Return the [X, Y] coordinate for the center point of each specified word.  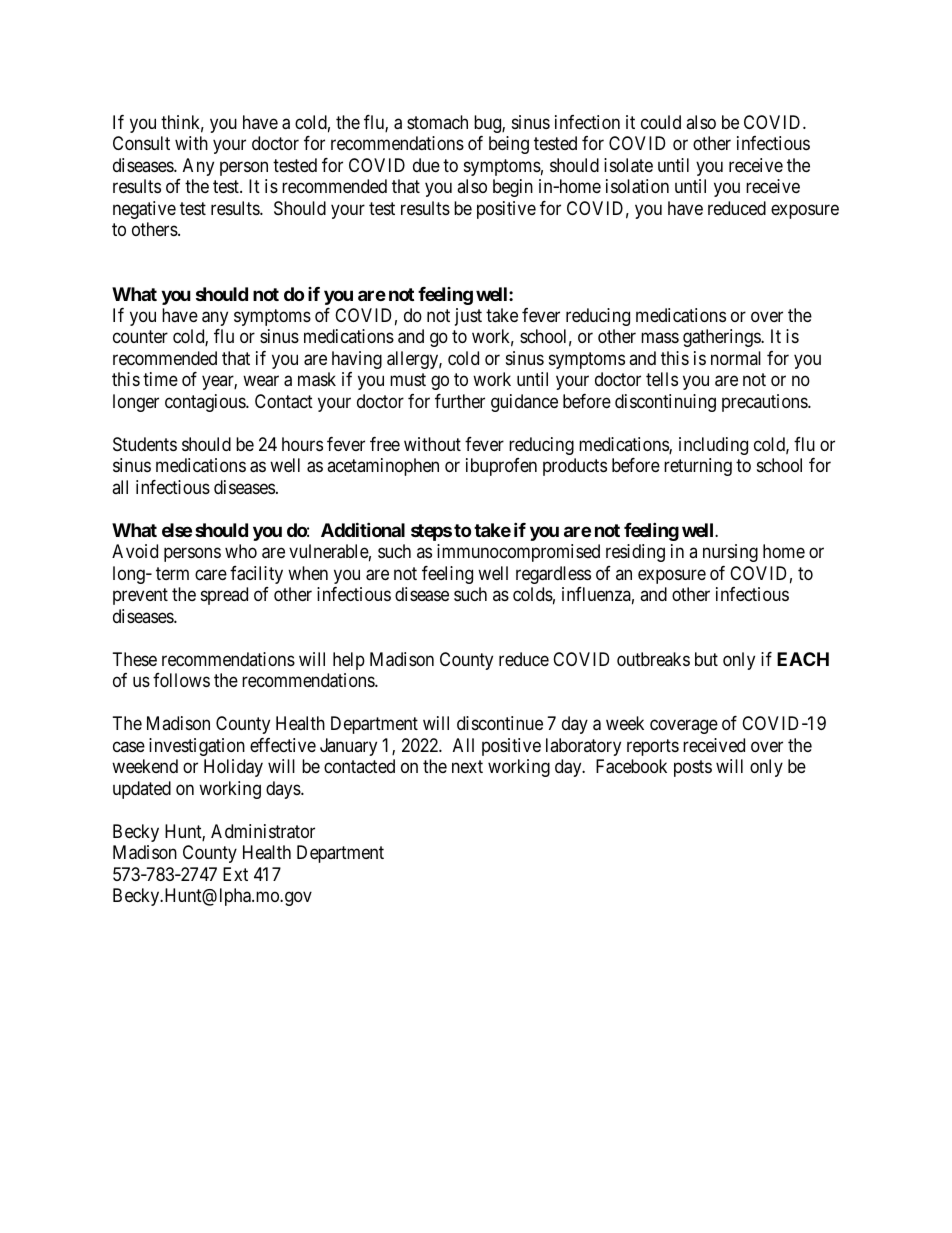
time [160, 379]
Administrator [263, 831]
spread [224, 596]
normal [736, 358]
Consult [141, 143]
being [509, 145]
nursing [730, 553]
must [408, 380]
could [661, 122]
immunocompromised [518, 553]
